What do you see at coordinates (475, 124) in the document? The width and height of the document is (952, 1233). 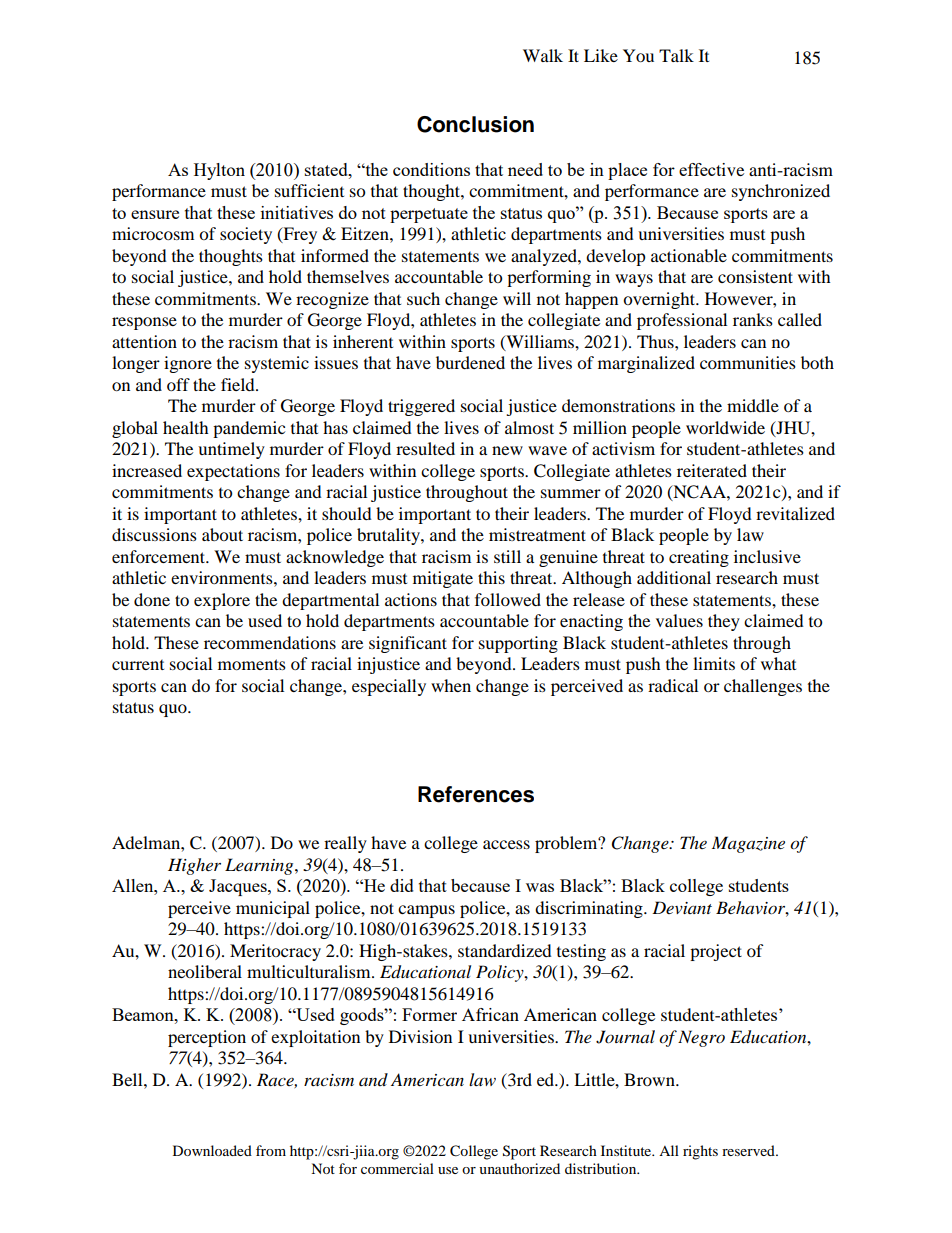 I see `Conclusion` at bounding box center [475, 124].
